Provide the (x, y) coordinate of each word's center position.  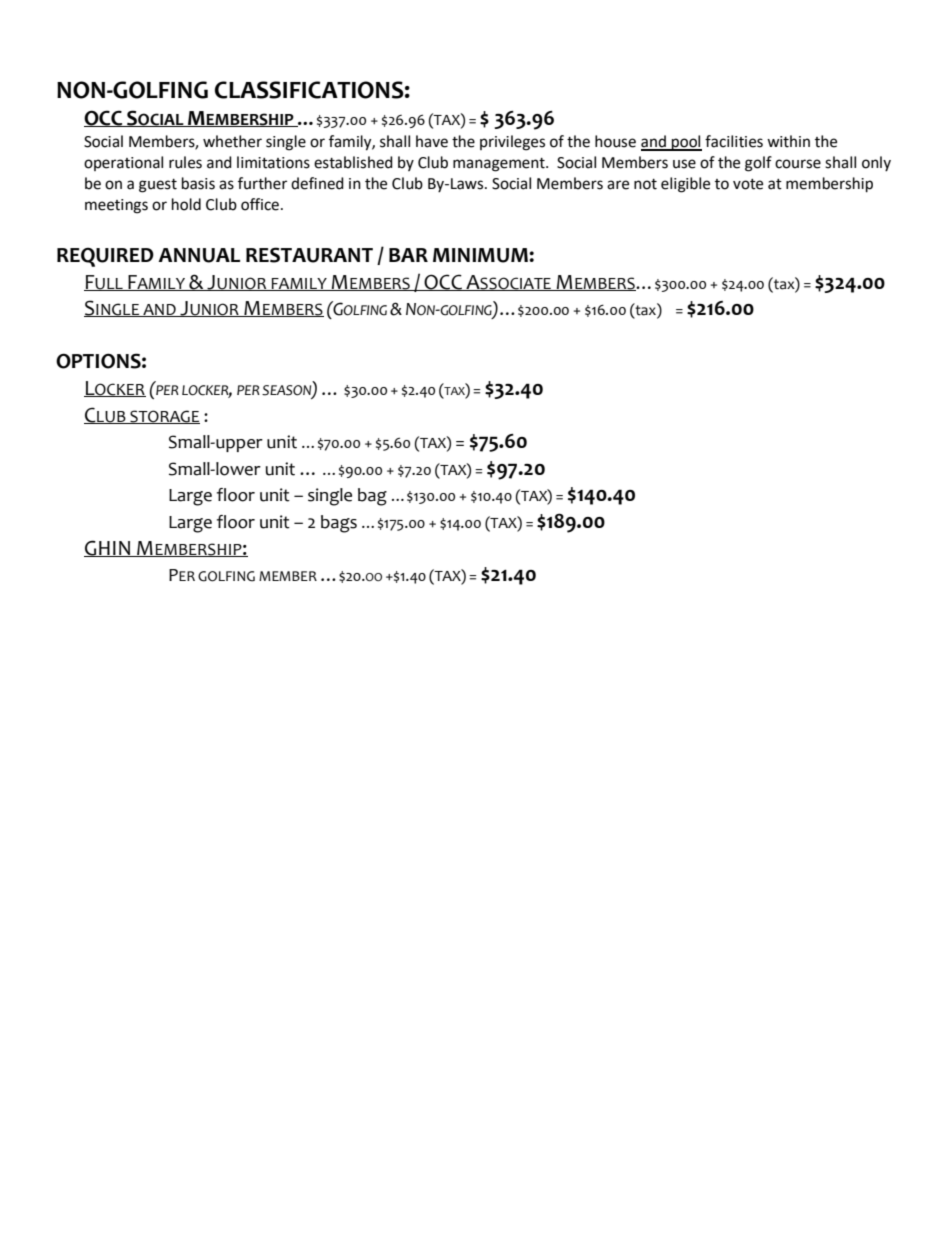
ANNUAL (199, 255)
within (788, 141)
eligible (685, 185)
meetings (116, 206)
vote (748, 184)
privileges (512, 143)
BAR (408, 255)
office (261, 204)
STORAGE (164, 417)
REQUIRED (105, 257)
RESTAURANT (309, 255)
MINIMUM (481, 255)
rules (185, 162)
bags (339, 524)
